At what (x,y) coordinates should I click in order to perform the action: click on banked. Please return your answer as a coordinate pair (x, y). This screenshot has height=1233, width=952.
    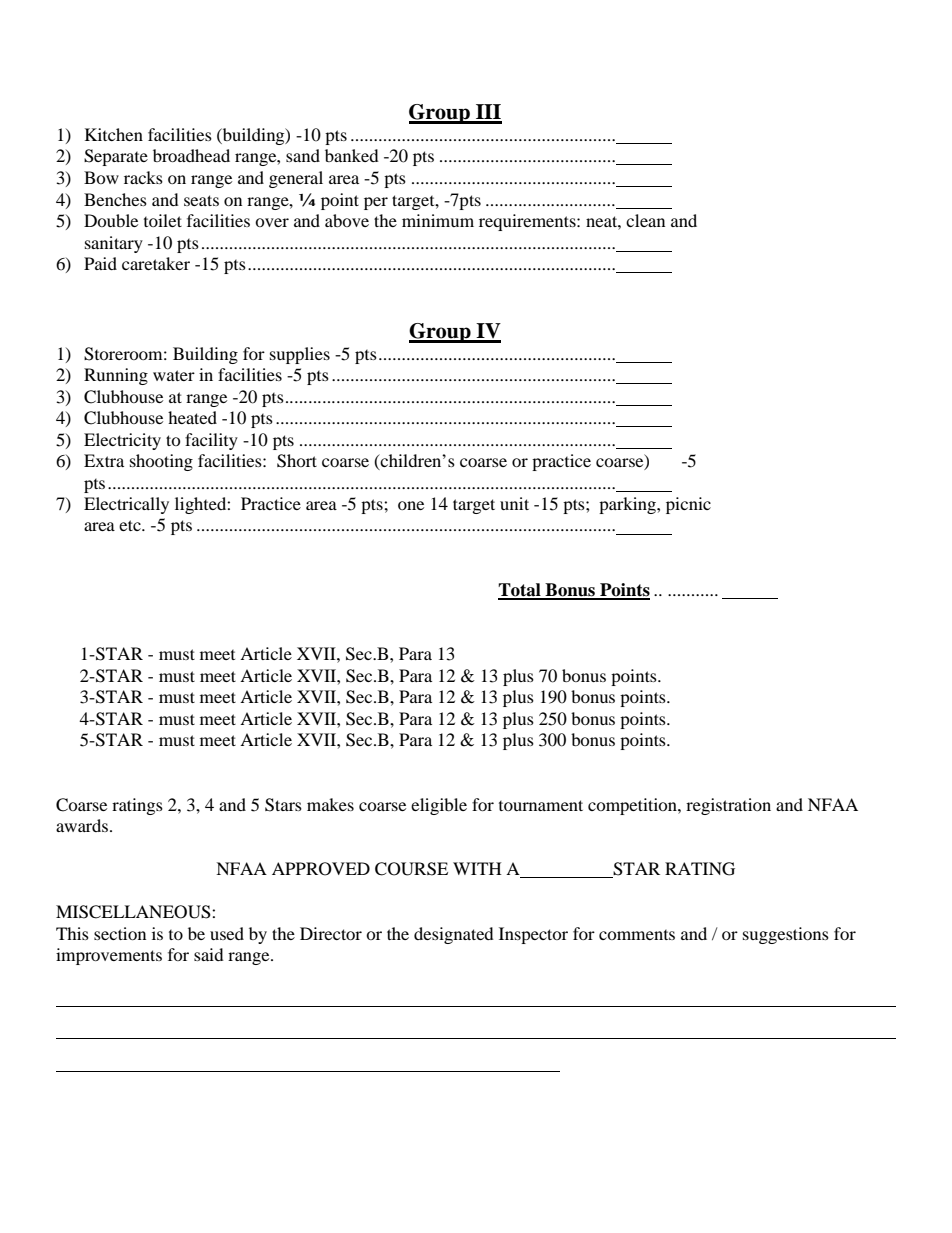
    Looking at the image, I should click on (352, 155).
